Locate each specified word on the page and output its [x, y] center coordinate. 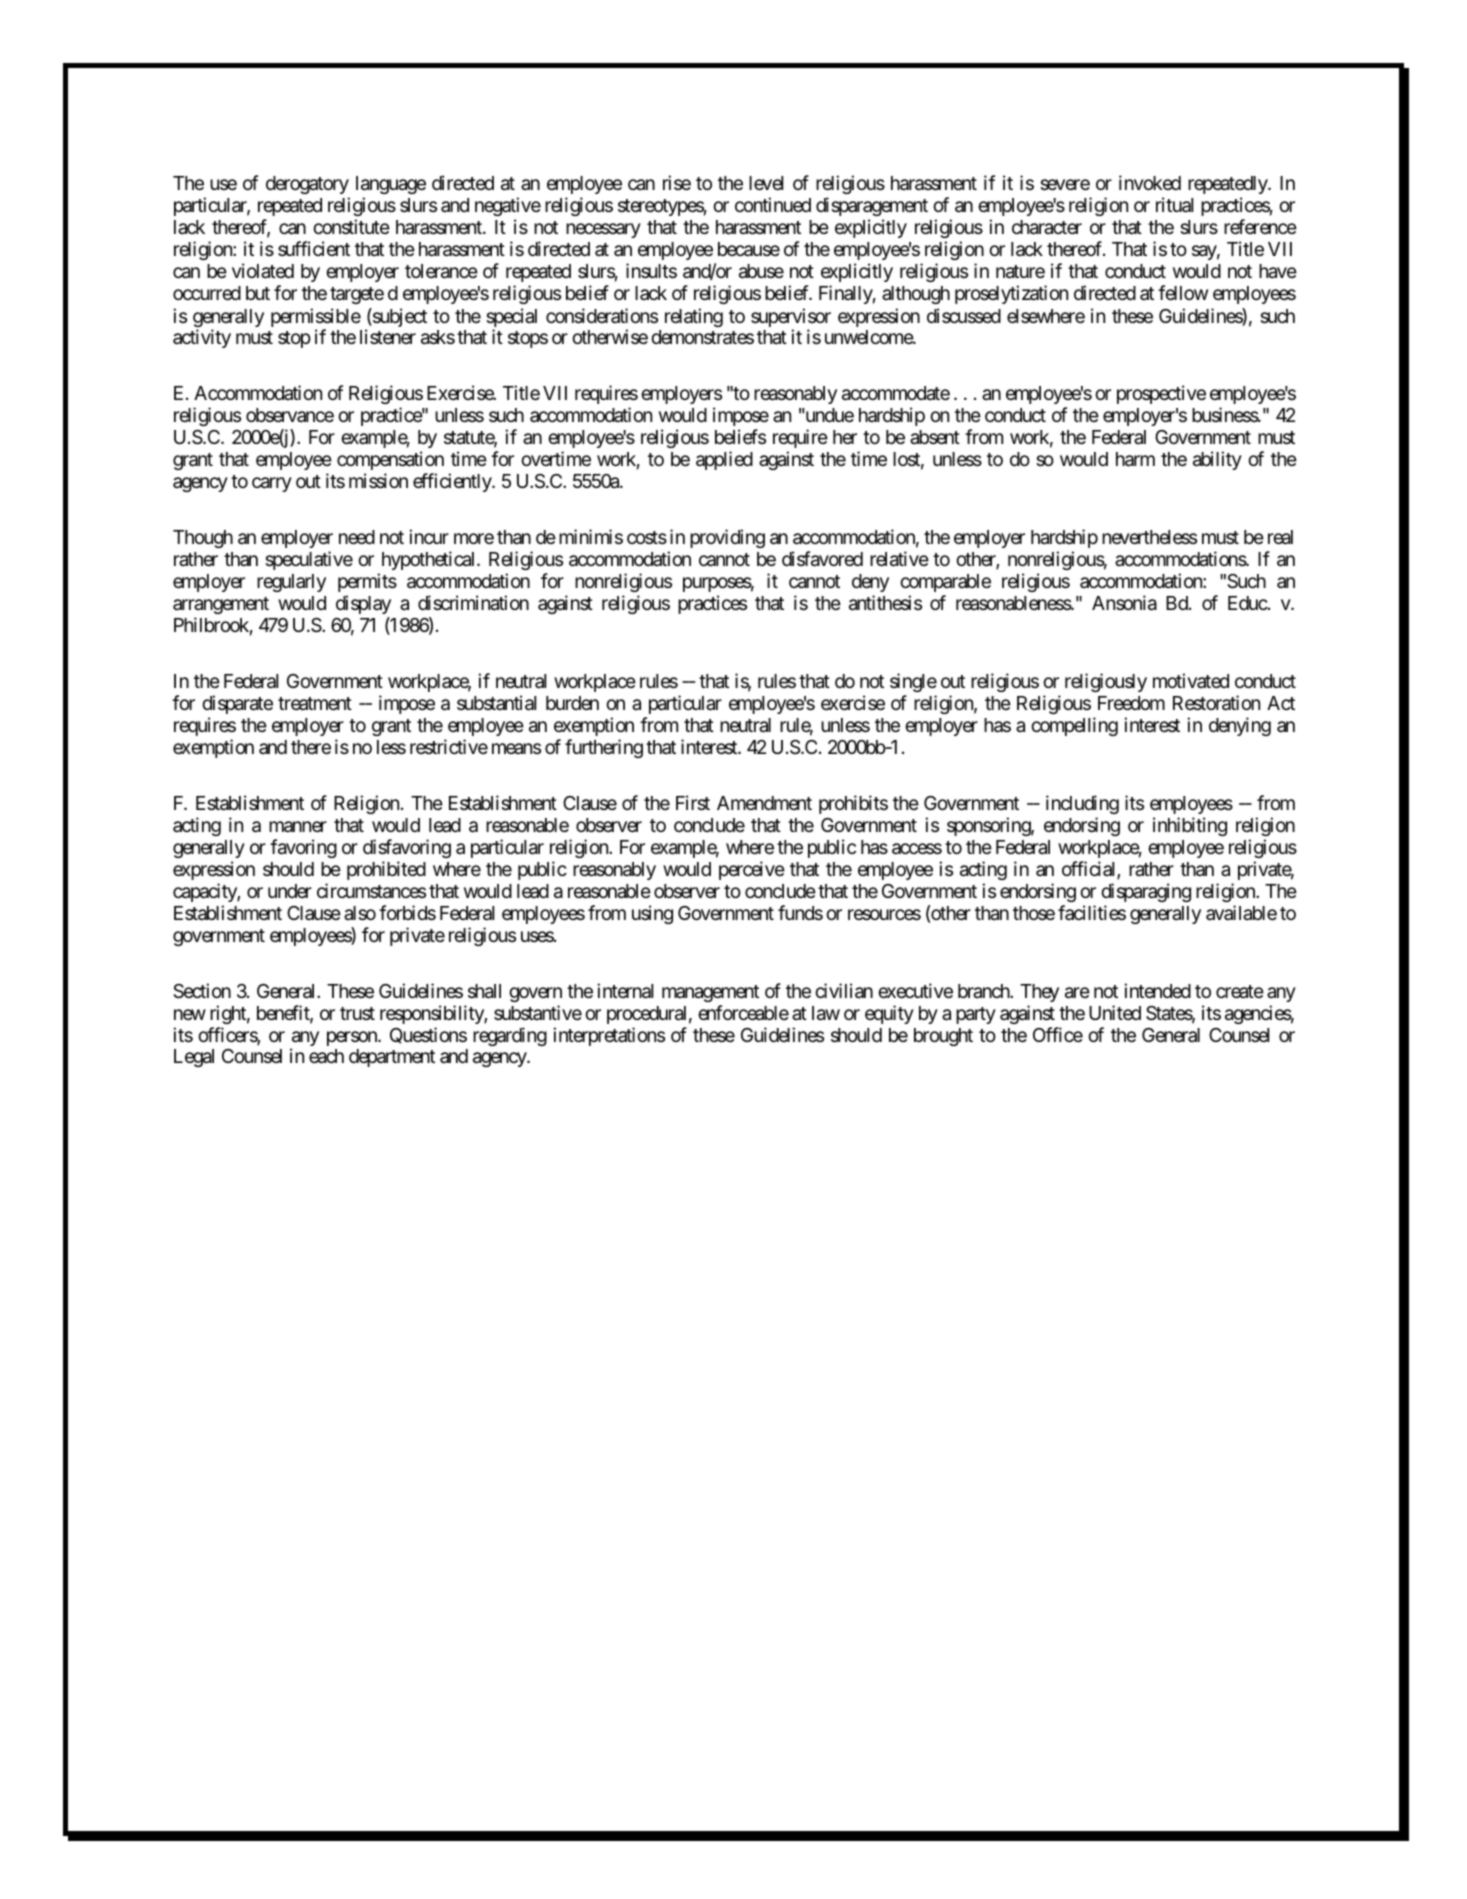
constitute [351, 226]
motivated [1191, 680]
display [363, 604]
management [710, 993]
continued [773, 204]
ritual [1174, 205]
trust [357, 1013]
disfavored [822, 559]
